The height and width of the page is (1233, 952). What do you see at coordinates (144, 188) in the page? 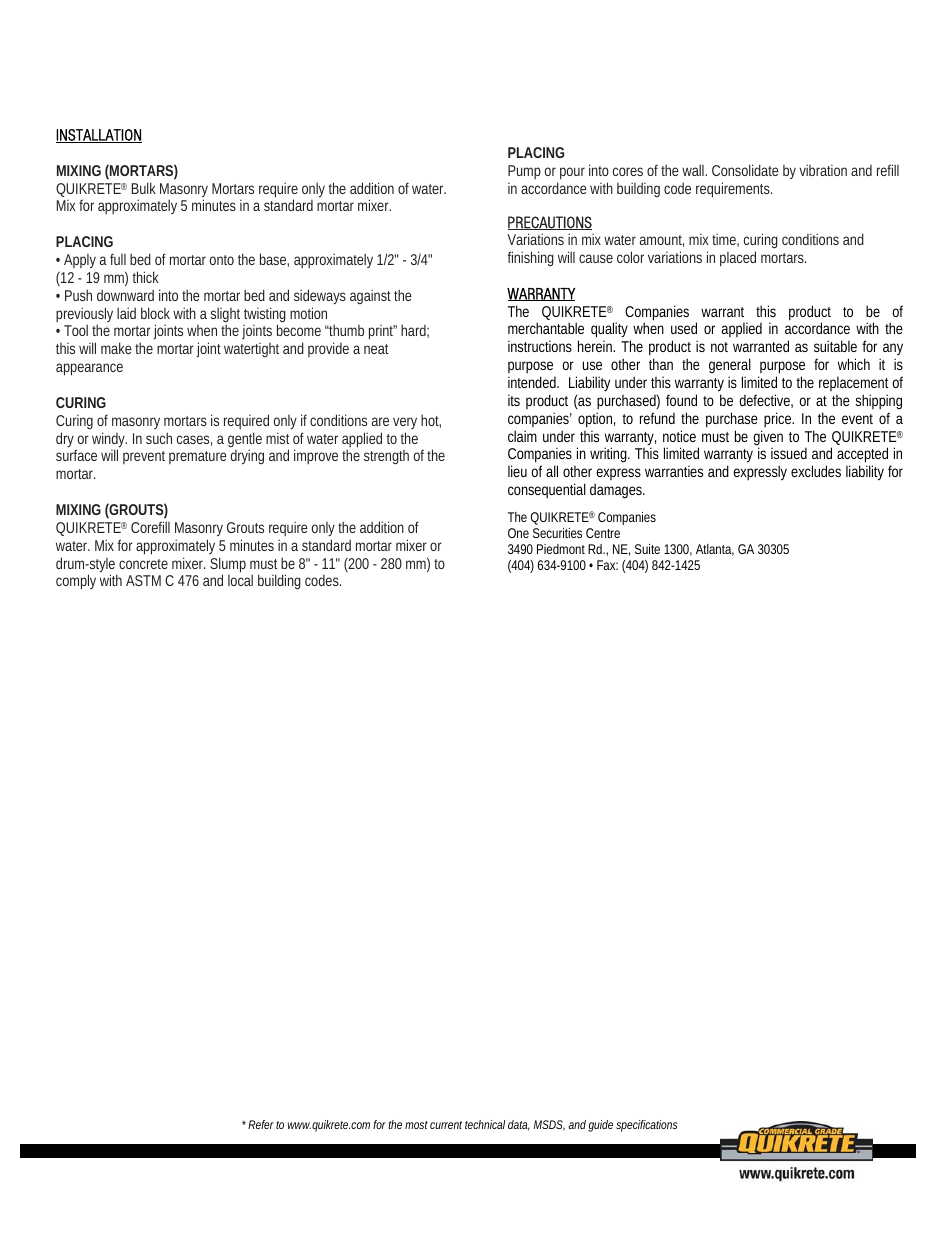
I see `Bulk` at bounding box center [144, 188].
